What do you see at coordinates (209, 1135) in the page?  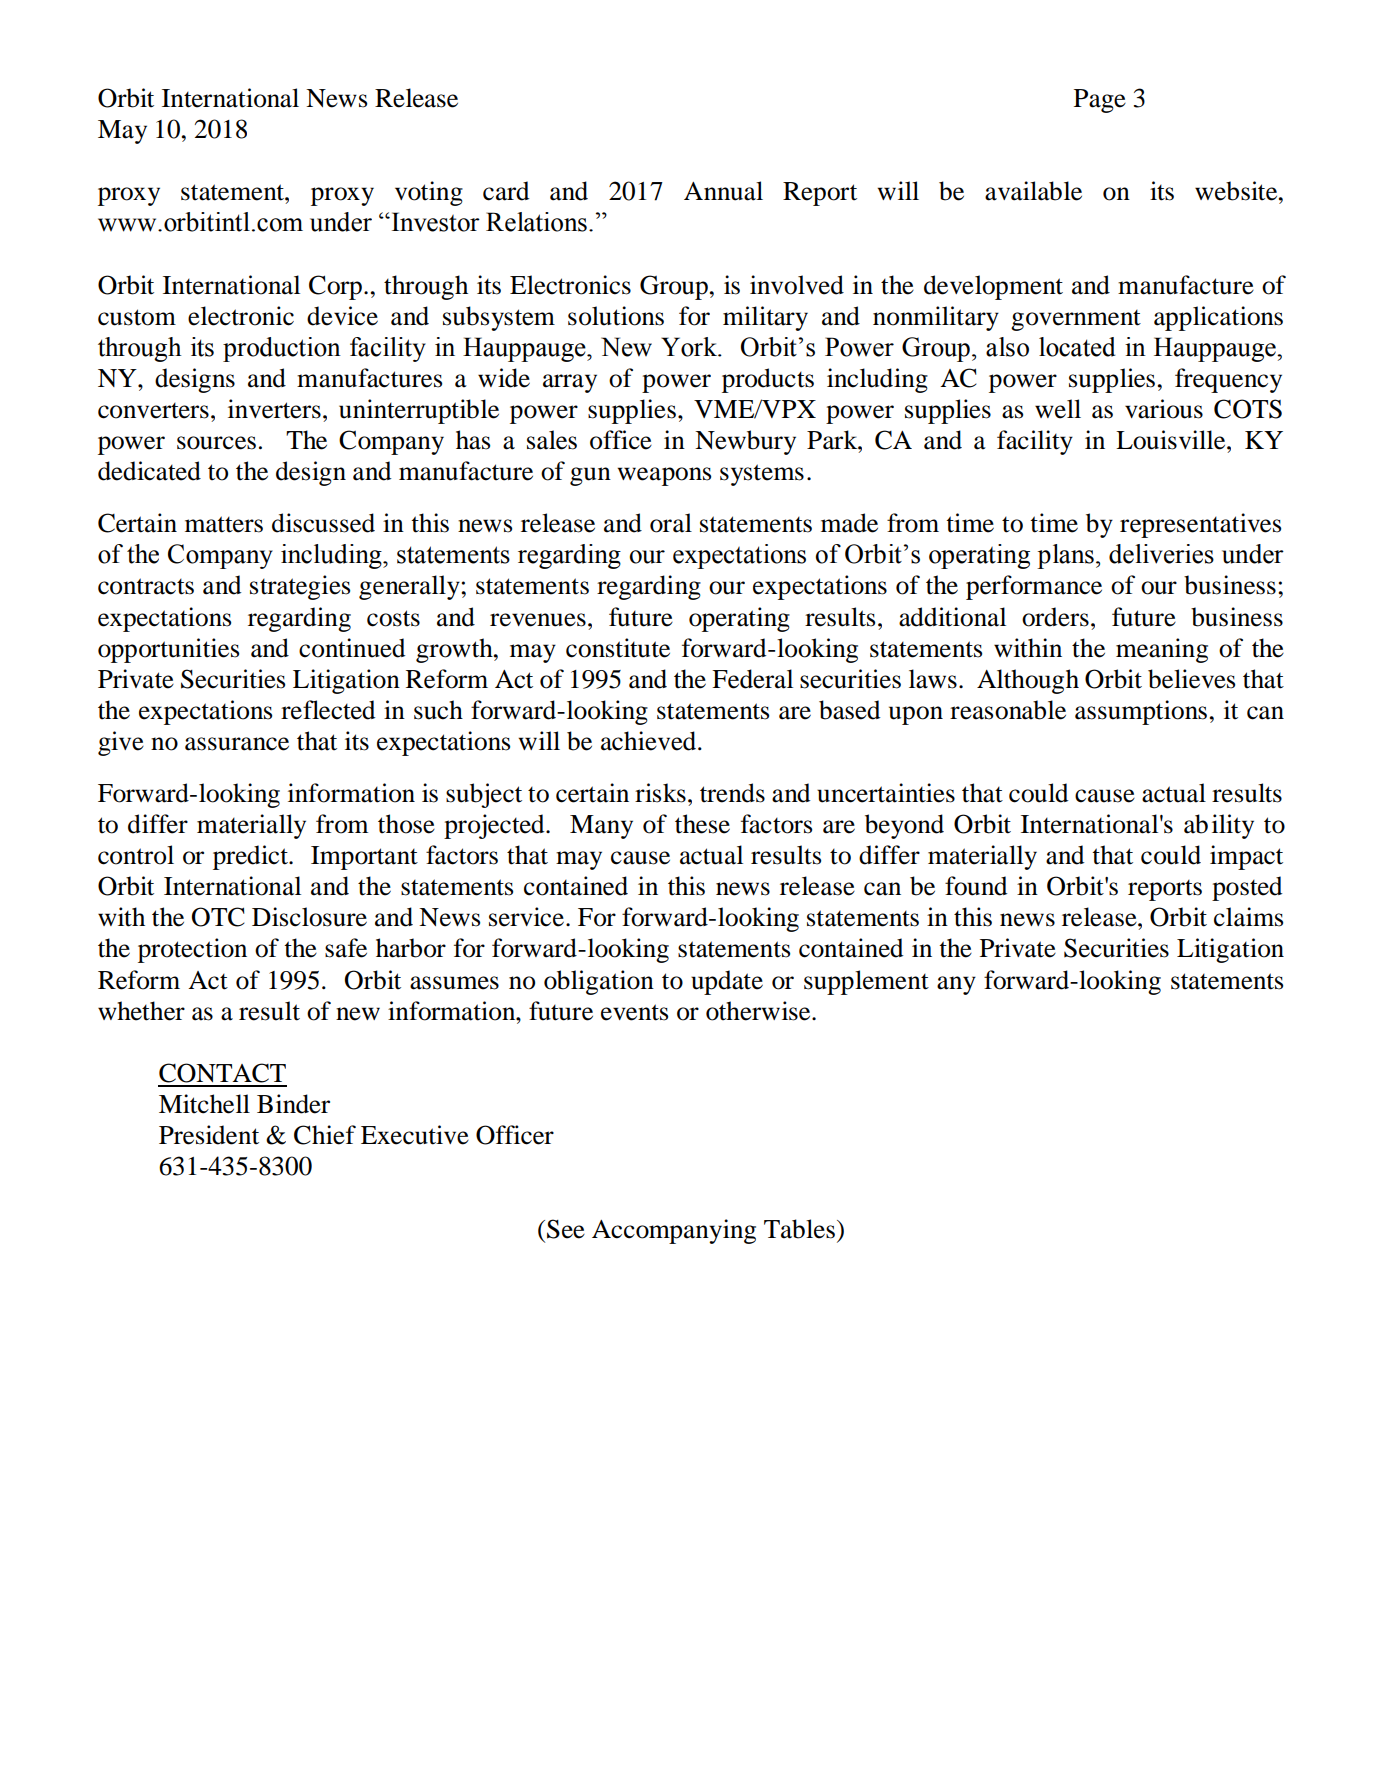 I see `President` at bounding box center [209, 1135].
